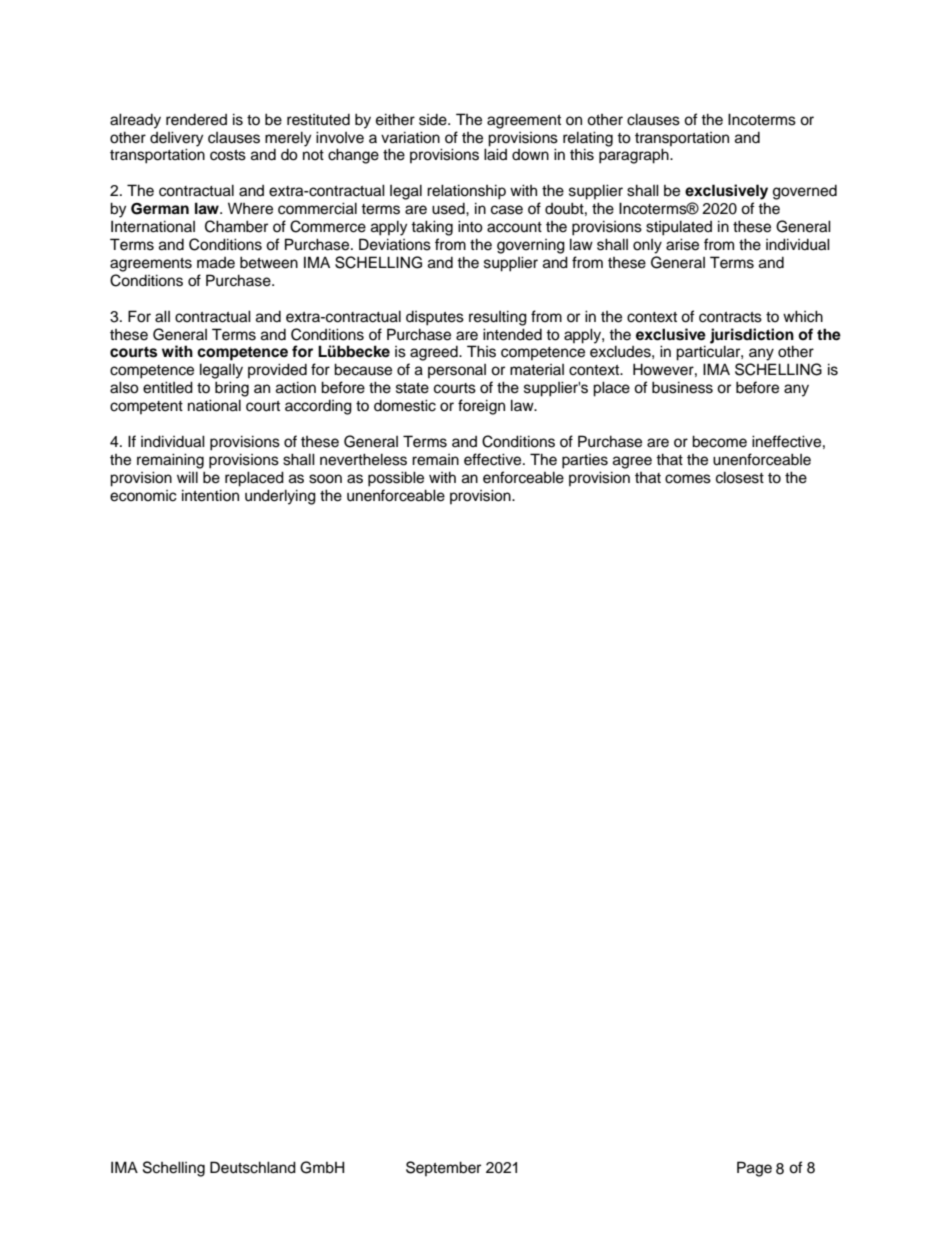  What do you see at coordinates (210, 495) in the image?
I see `intention` at bounding box center [210, 495].
